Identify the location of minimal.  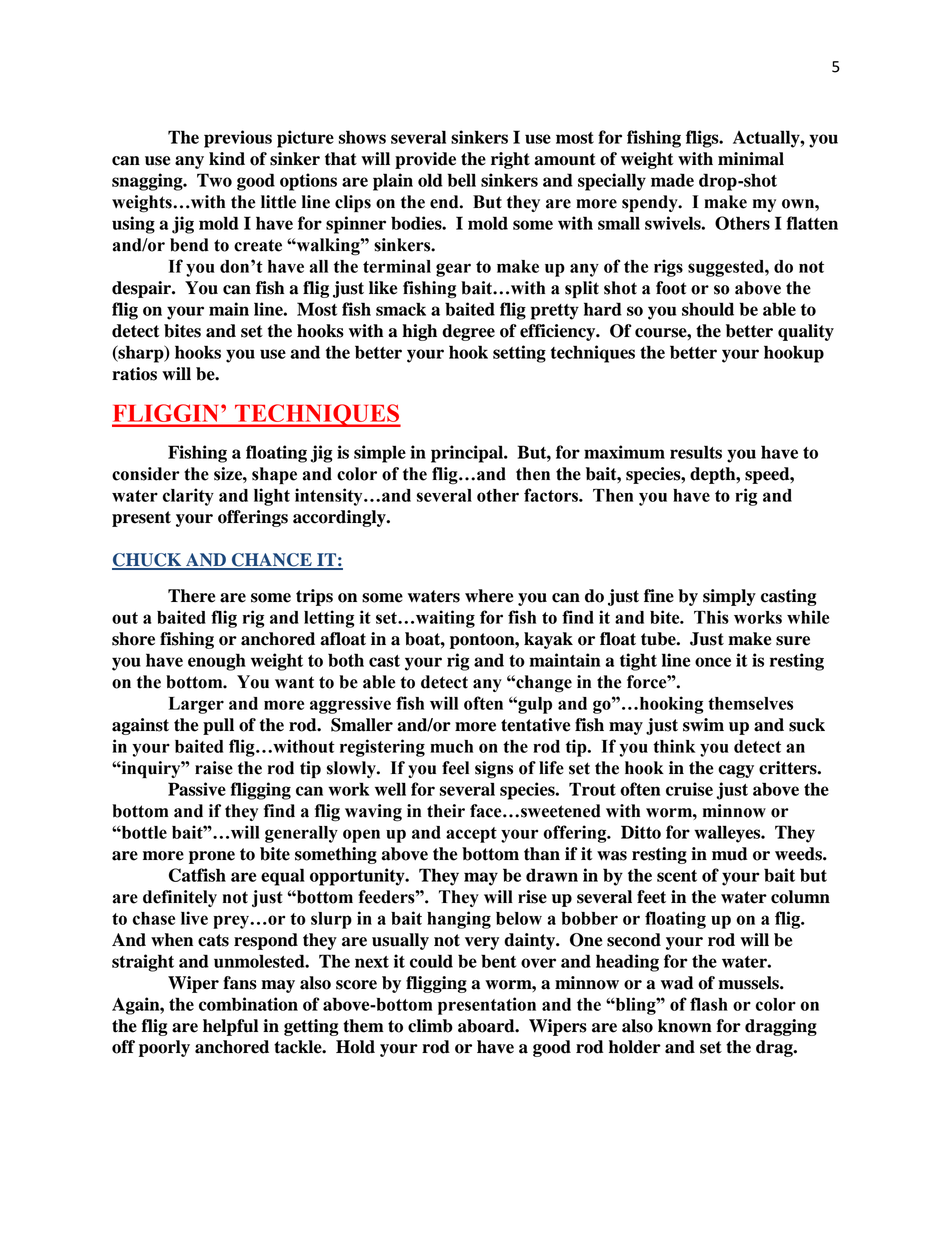
(751, 159).
